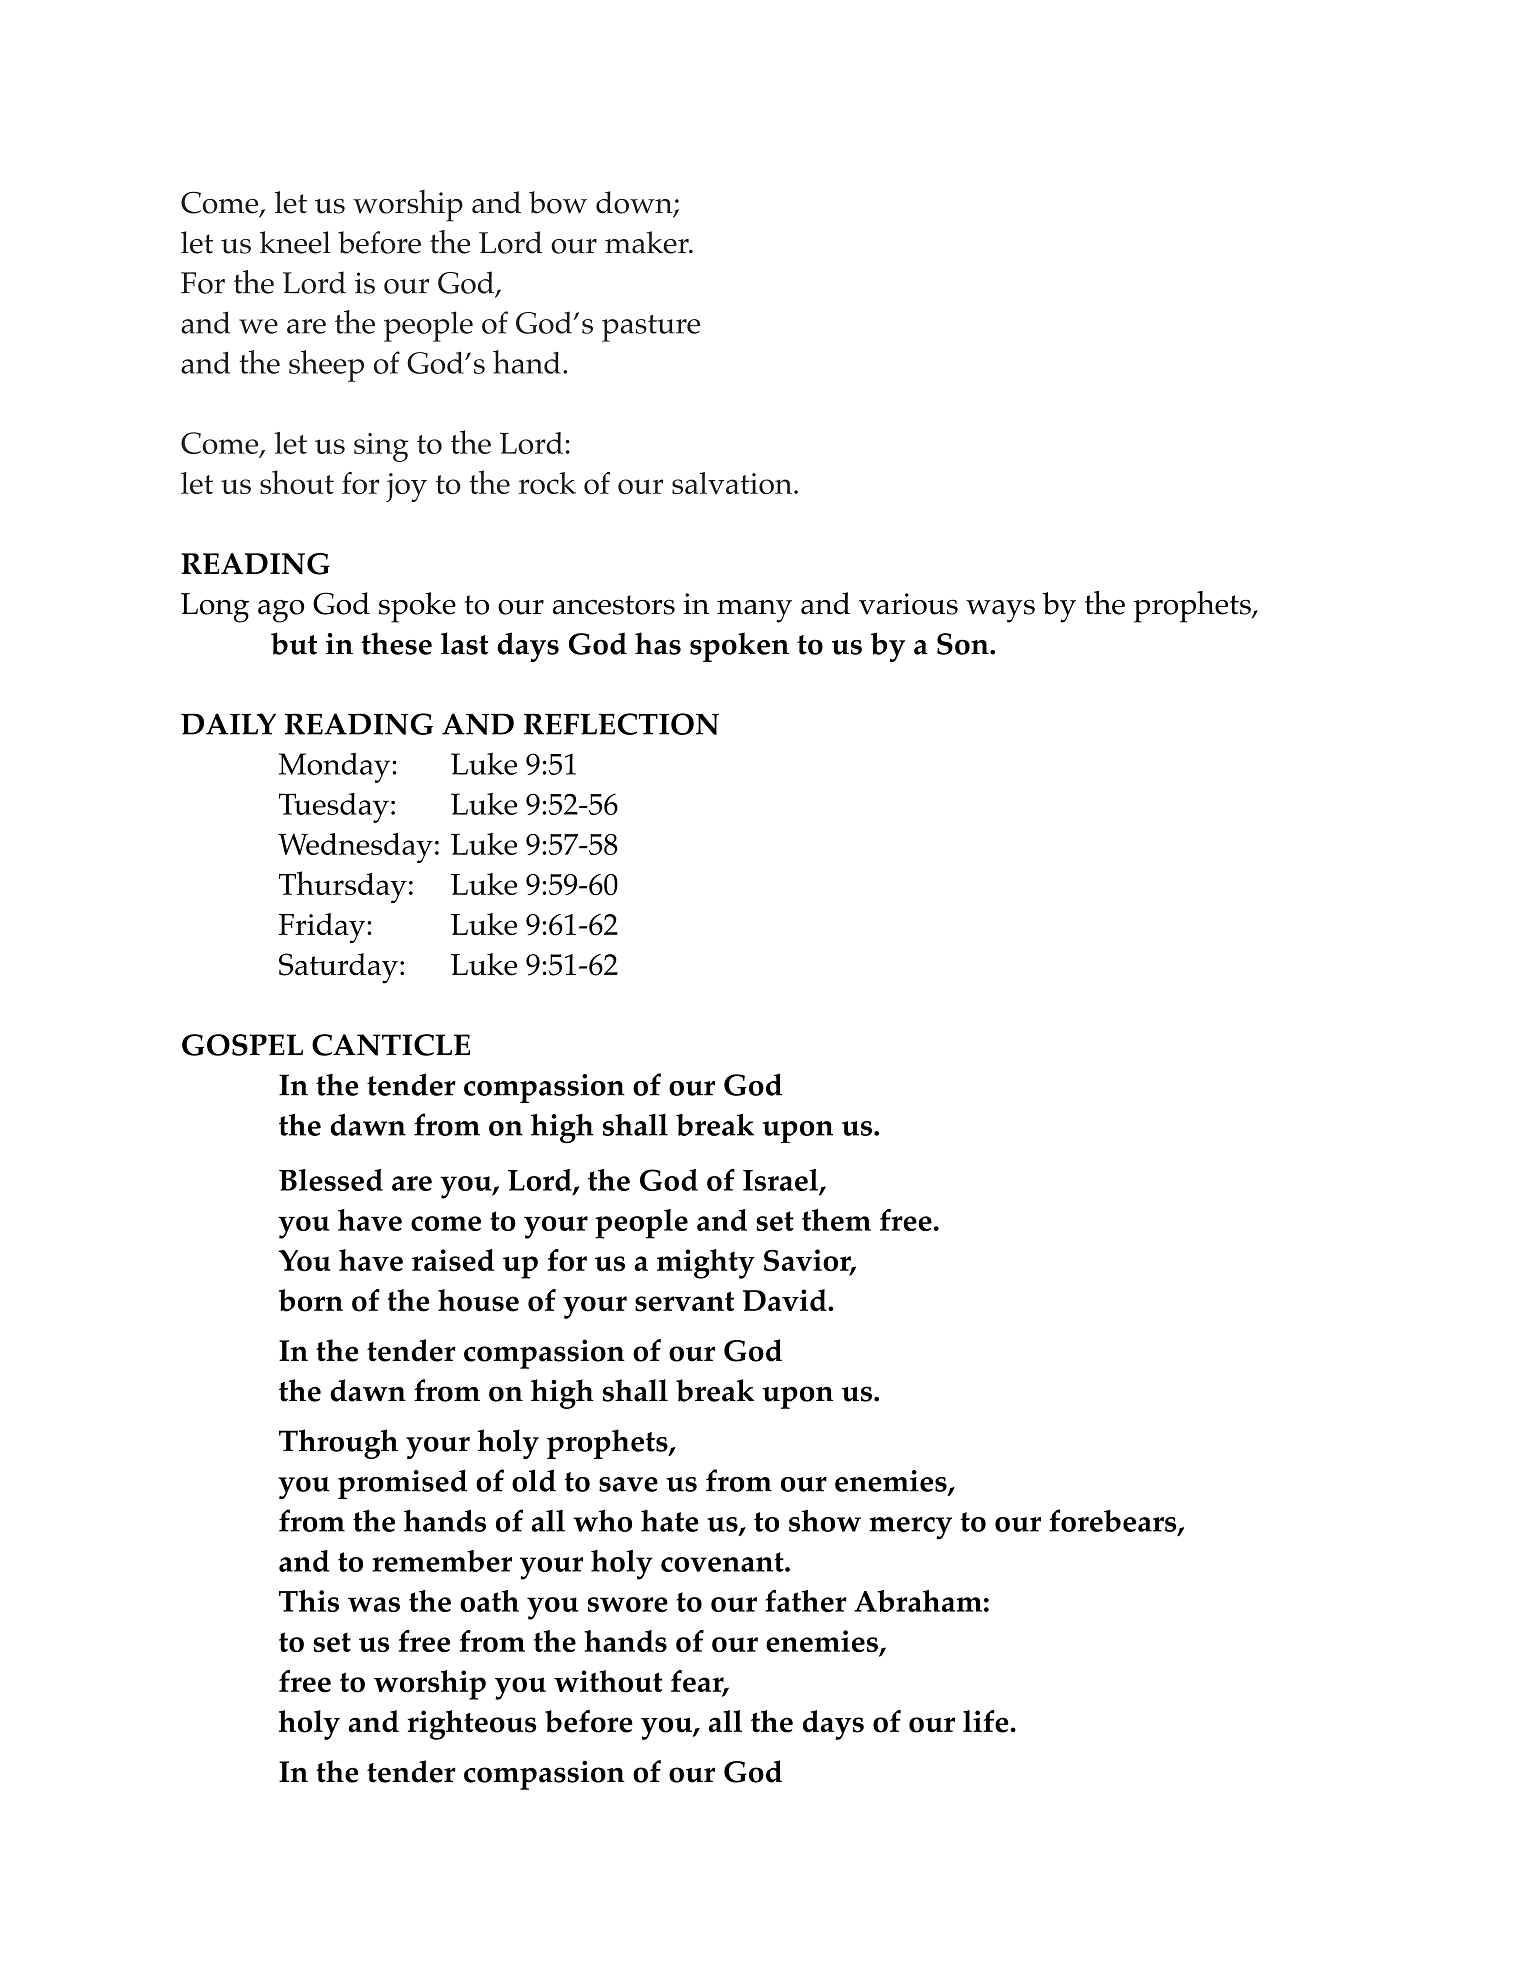 The image size is (1534, 1985). Describe the element at coordinates (648, 242) in the image. I see `maker` at that location.
